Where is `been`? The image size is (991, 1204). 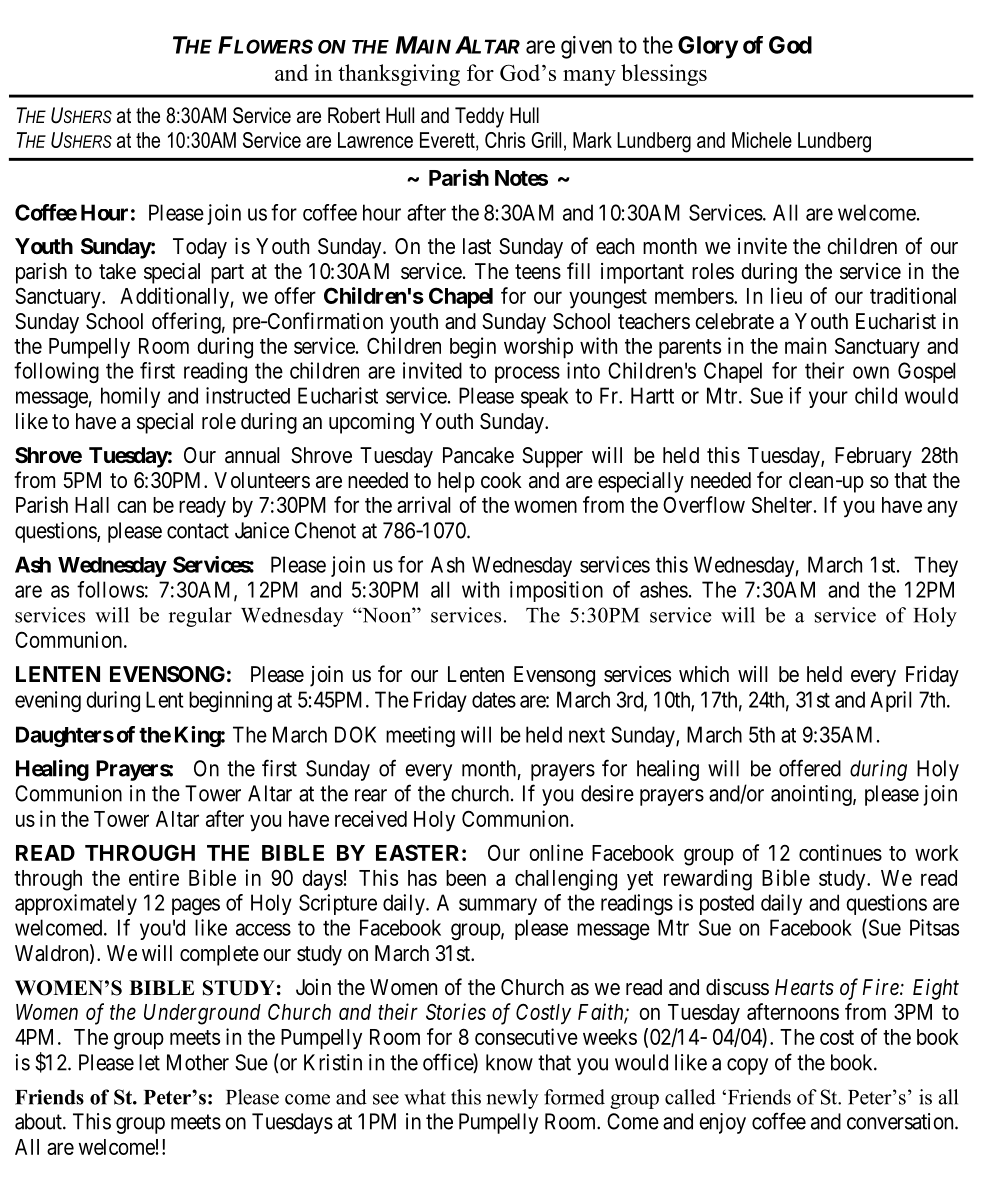
been is located at coordinates (466, 878).
